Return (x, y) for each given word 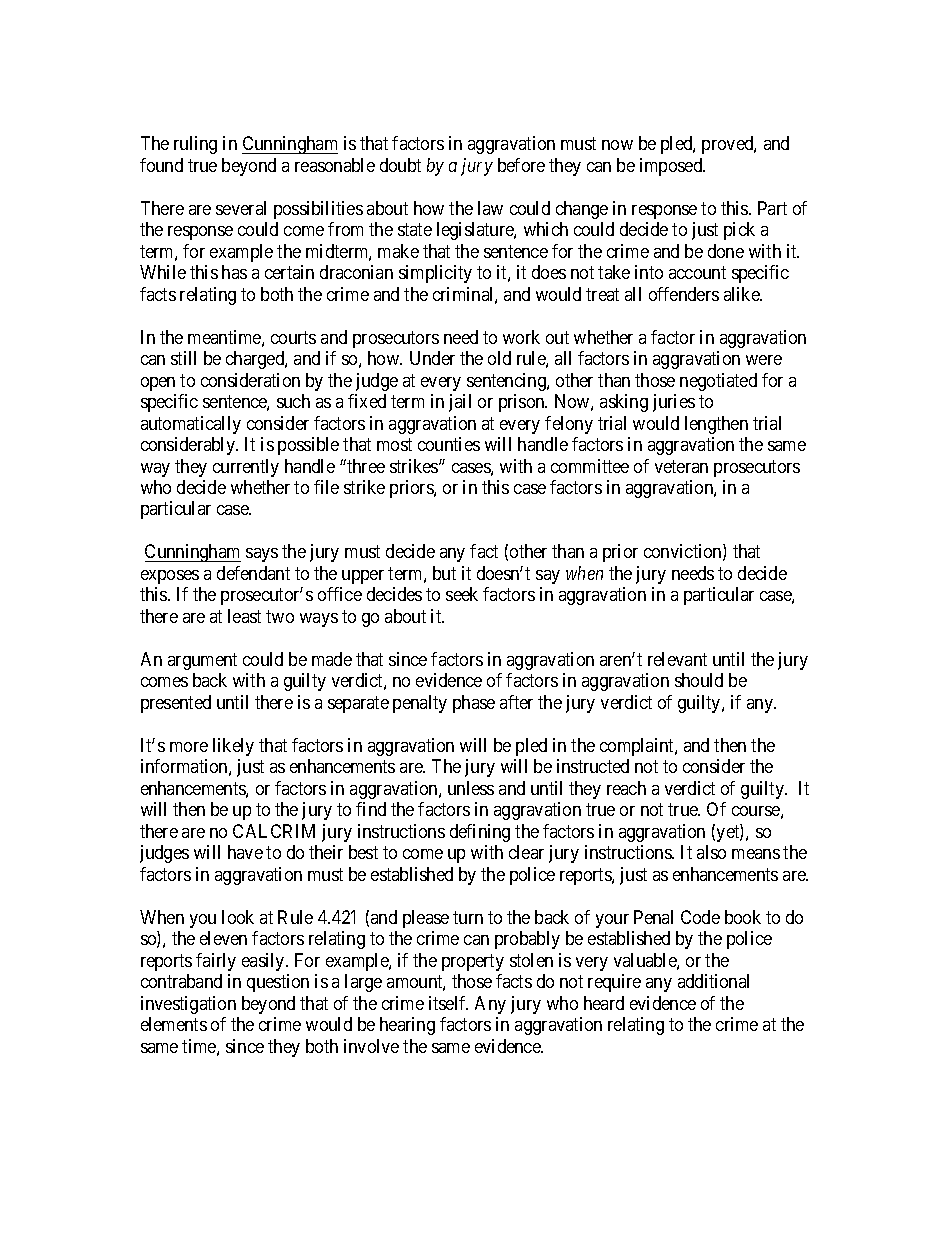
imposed (672, 167)
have (245, 852)
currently (246, 468)
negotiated (718, 382)
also (711, 852)
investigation (188, 1005)
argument (202, 661)
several (241, 208)
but (444, 573)
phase (474, 704)
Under (432, 358)
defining (480, 833)
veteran (681, 466)
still (183, 358)
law (490, 208)
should (699, 680)
